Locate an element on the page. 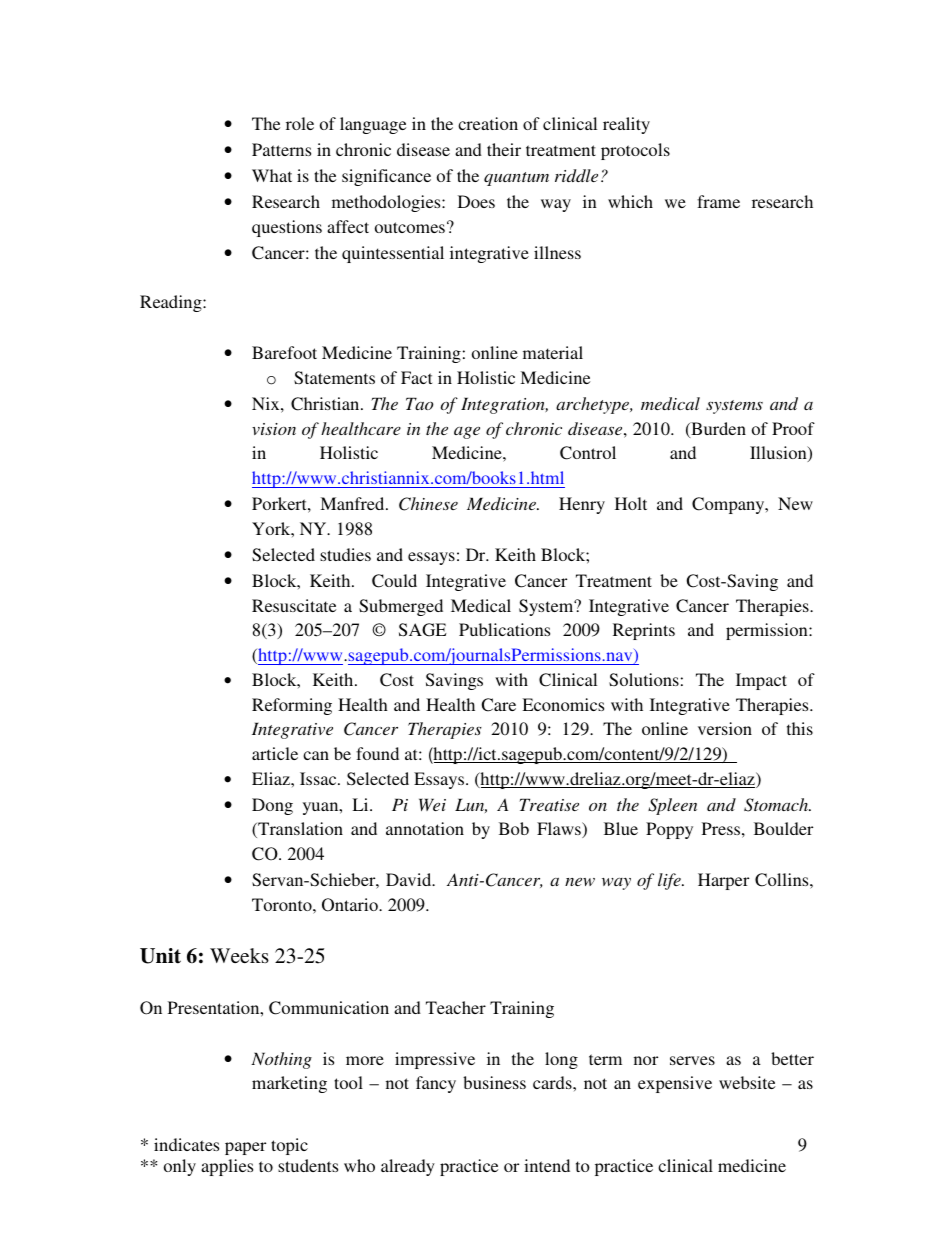  Burden is located at coordinates (717, 430).
